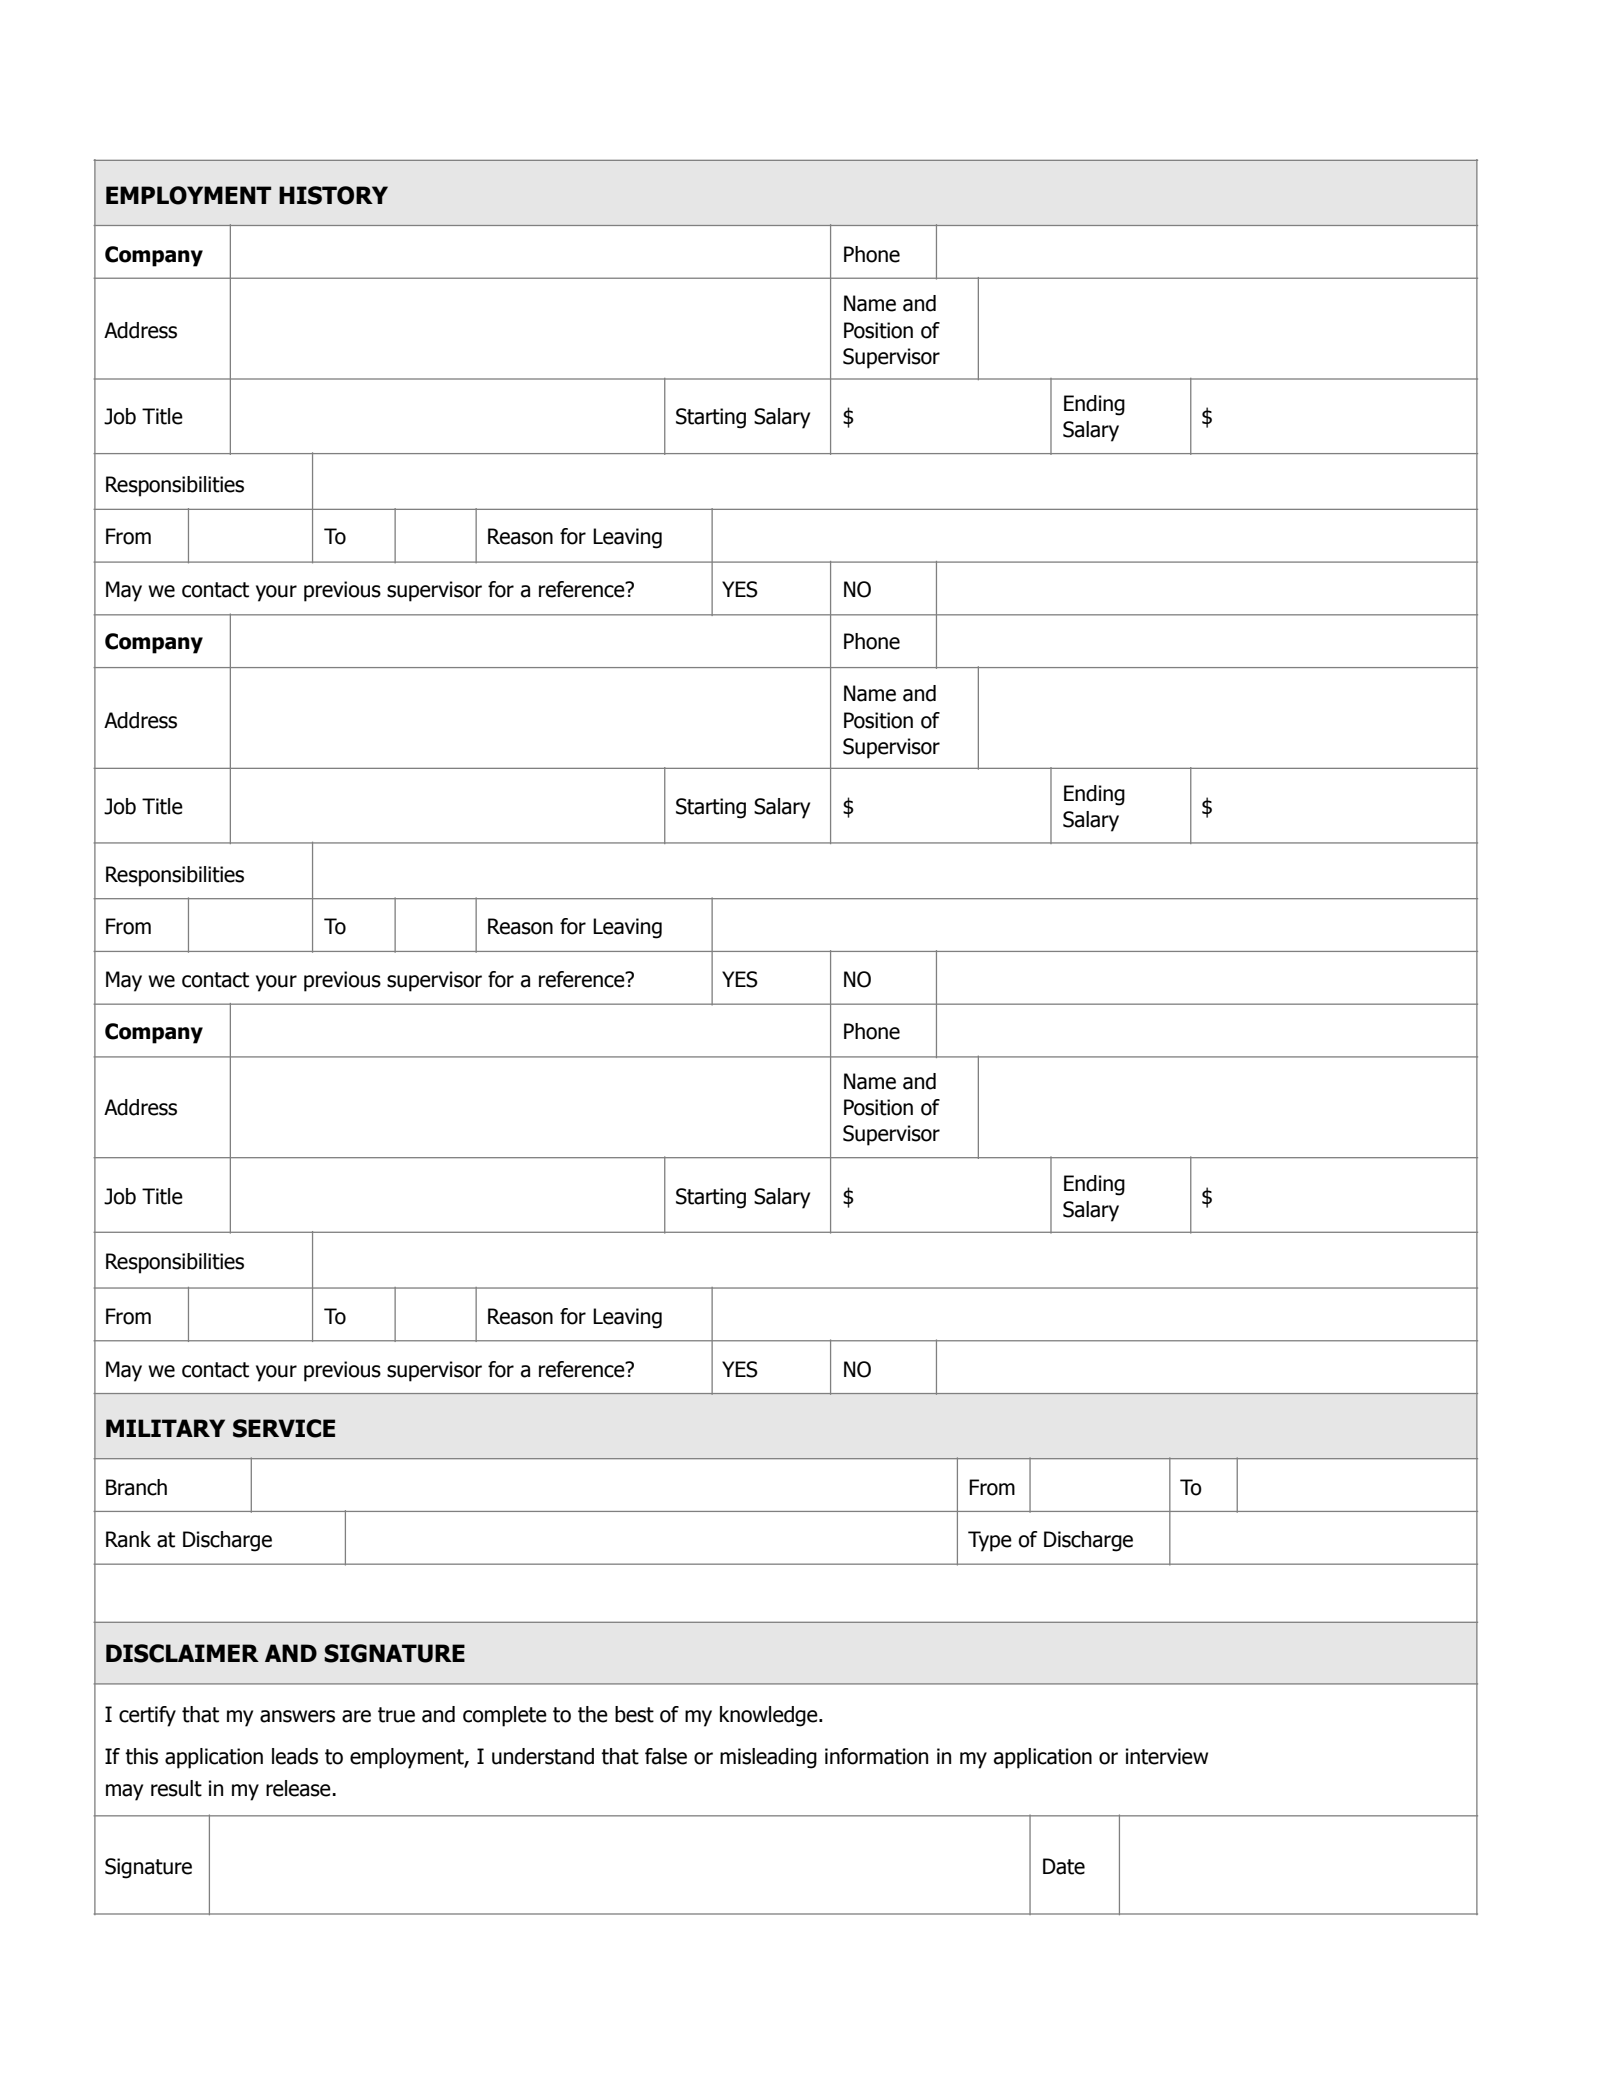 This screenshot has width=1602, height=2073. What do you see at coordinates (1064, 1866) in the screenshot?
I see `Date` at bounding box center [1064, 1866].
